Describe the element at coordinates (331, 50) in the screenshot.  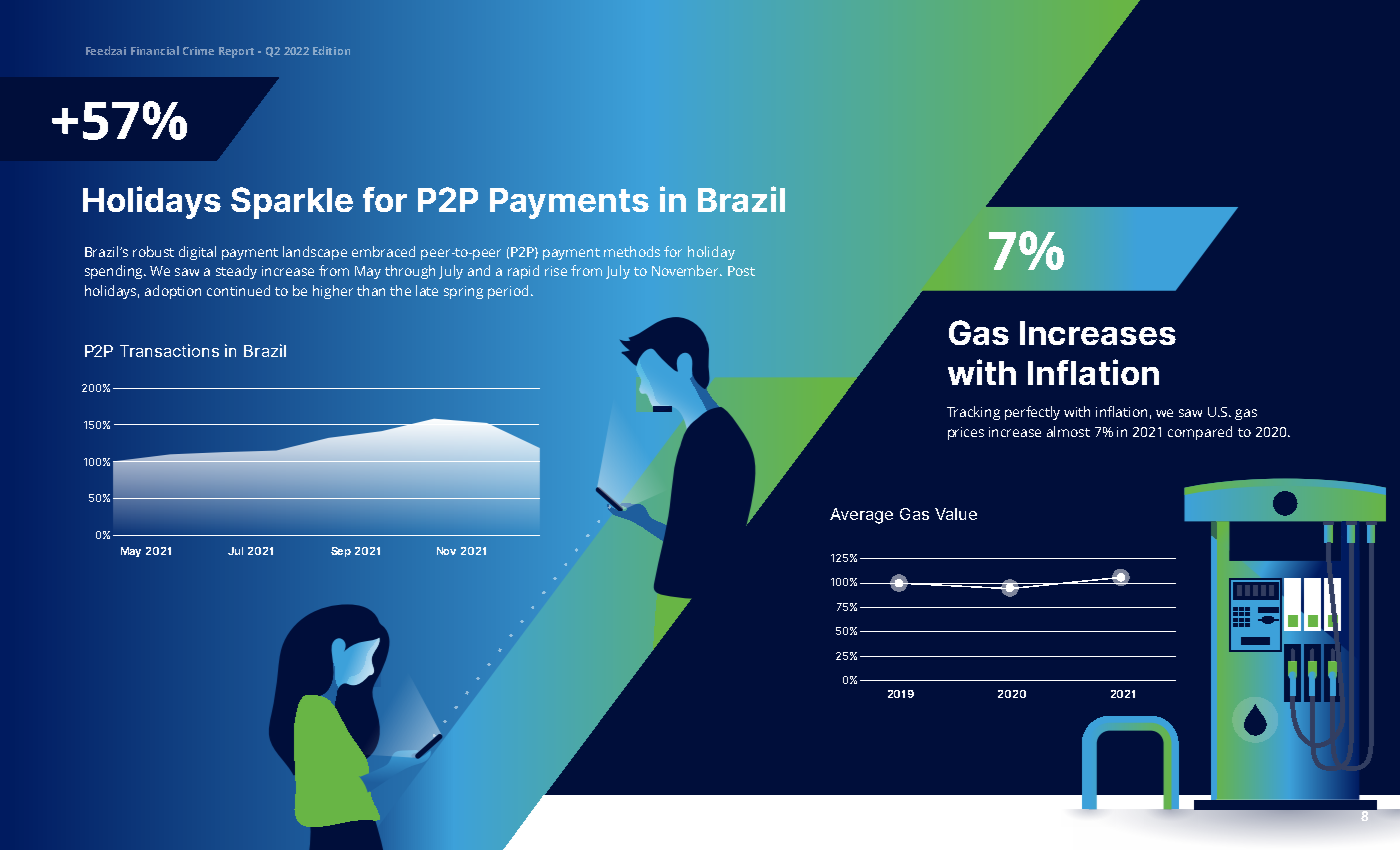
I see `Edition` at that location.
